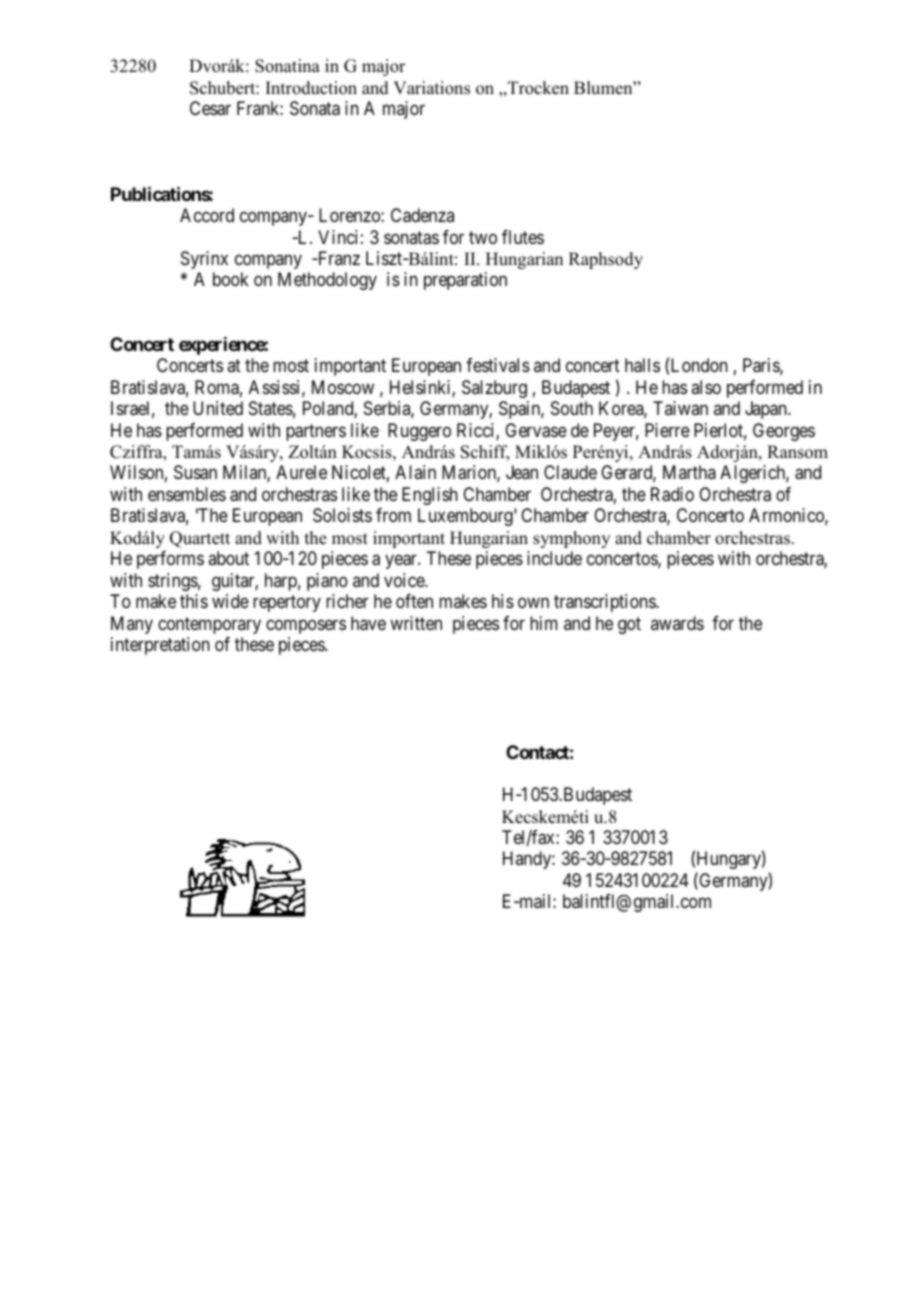  What do you see at coordinates (672, 494) in the screenshot?
I see `Radio` at bounding box center [672, 494].
